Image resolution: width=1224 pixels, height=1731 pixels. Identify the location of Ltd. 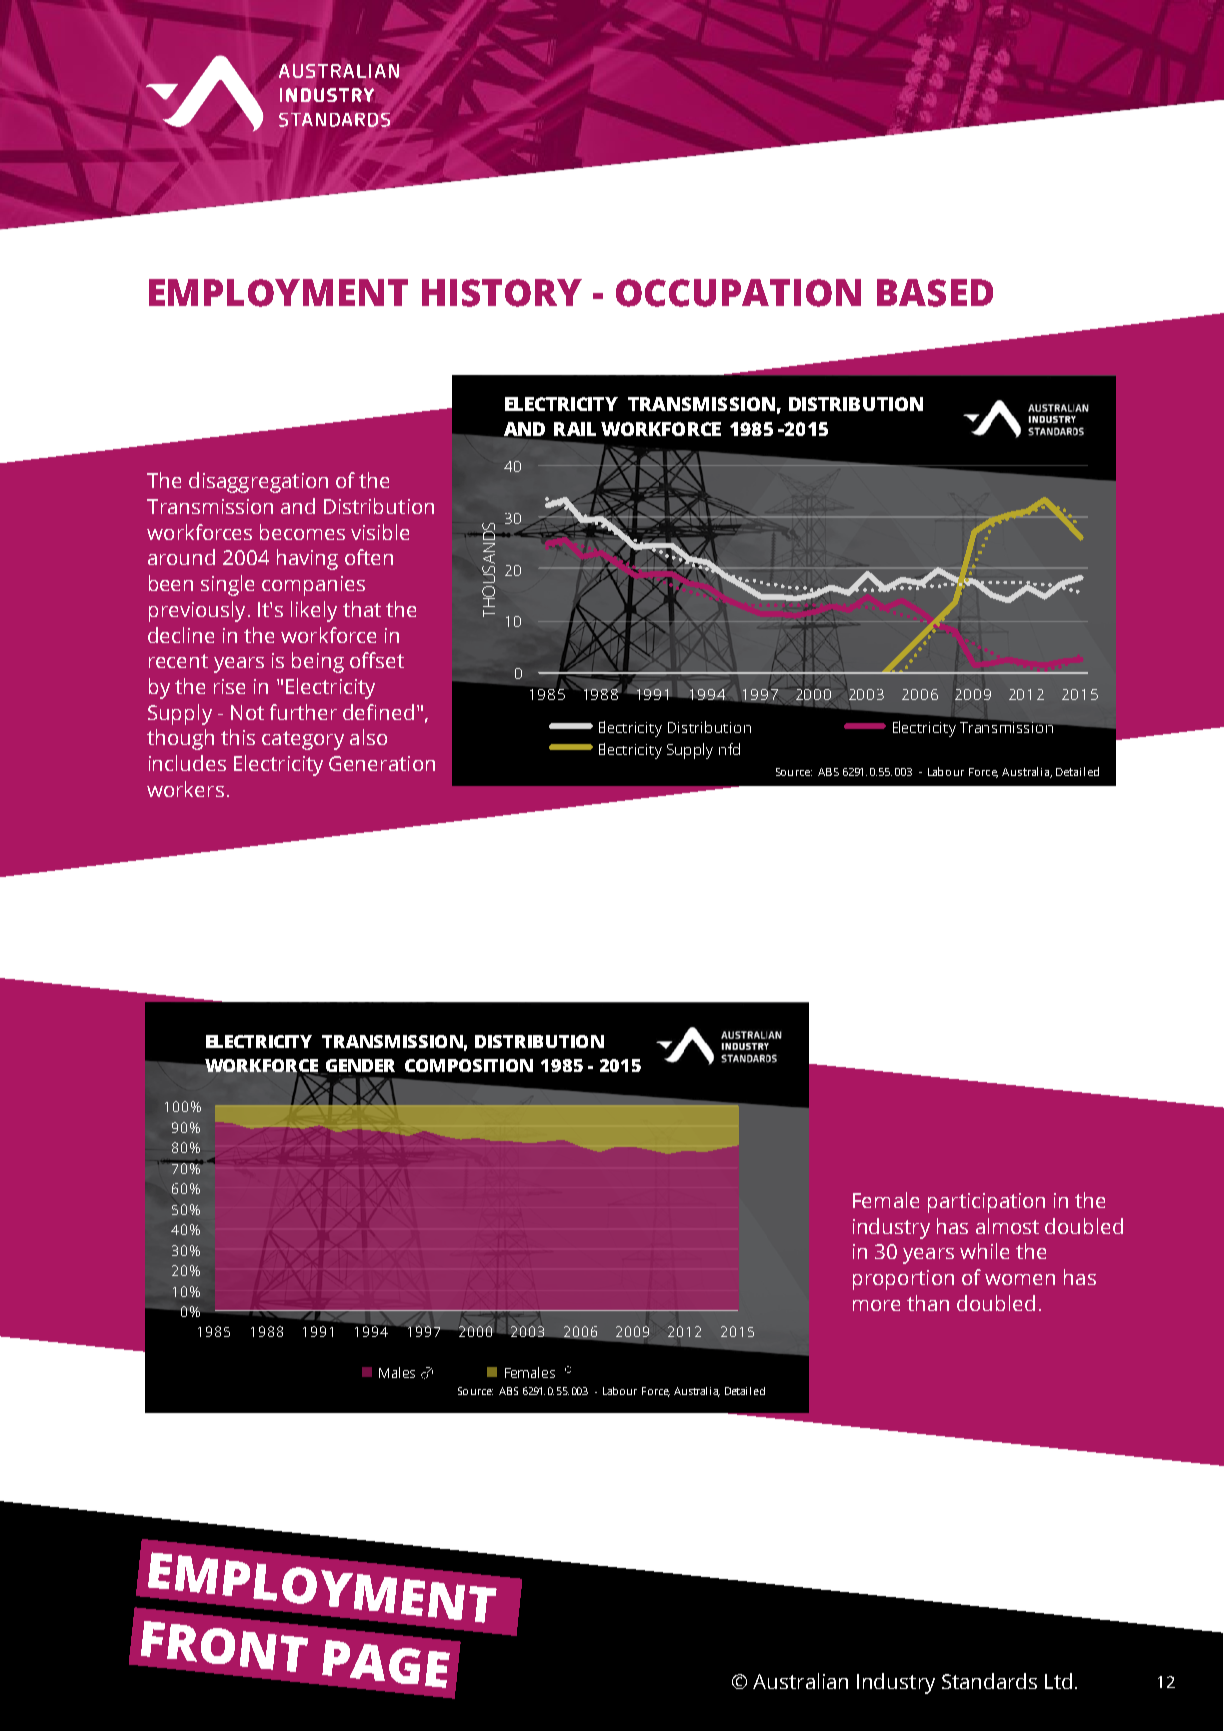
(1058, 1681).
